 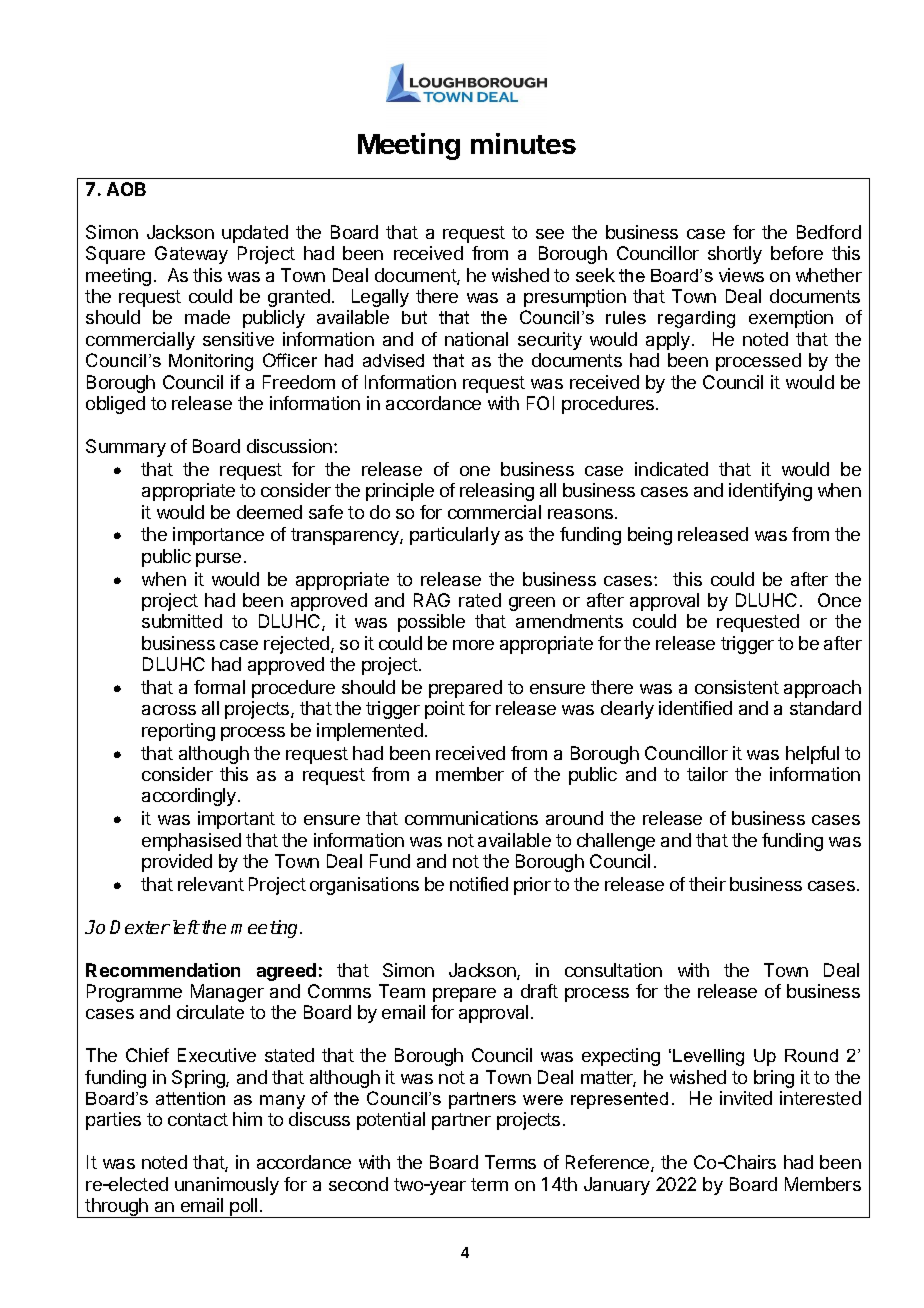 I want to click on identifying, so click(x=770, y=492).
